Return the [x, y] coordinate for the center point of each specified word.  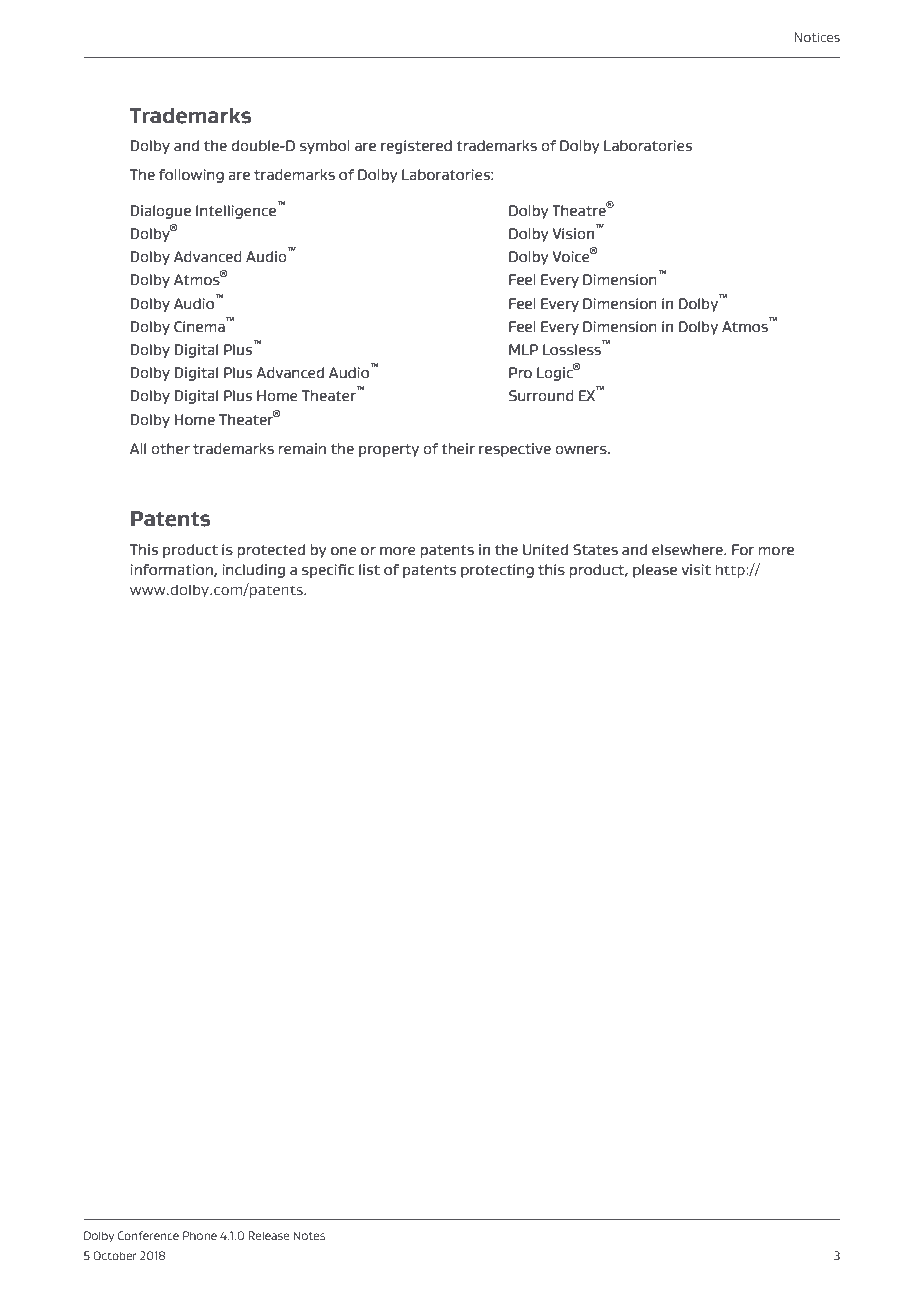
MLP [523, 349]
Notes [309, 1235]
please [655, 571]
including [253, 571]
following [191, 176]
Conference [148, 1235]
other [170, 448]
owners [582, 450]
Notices [817, 37]
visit [696, 569]
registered [416, 147]
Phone [200, 1235]
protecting [497, 571]
